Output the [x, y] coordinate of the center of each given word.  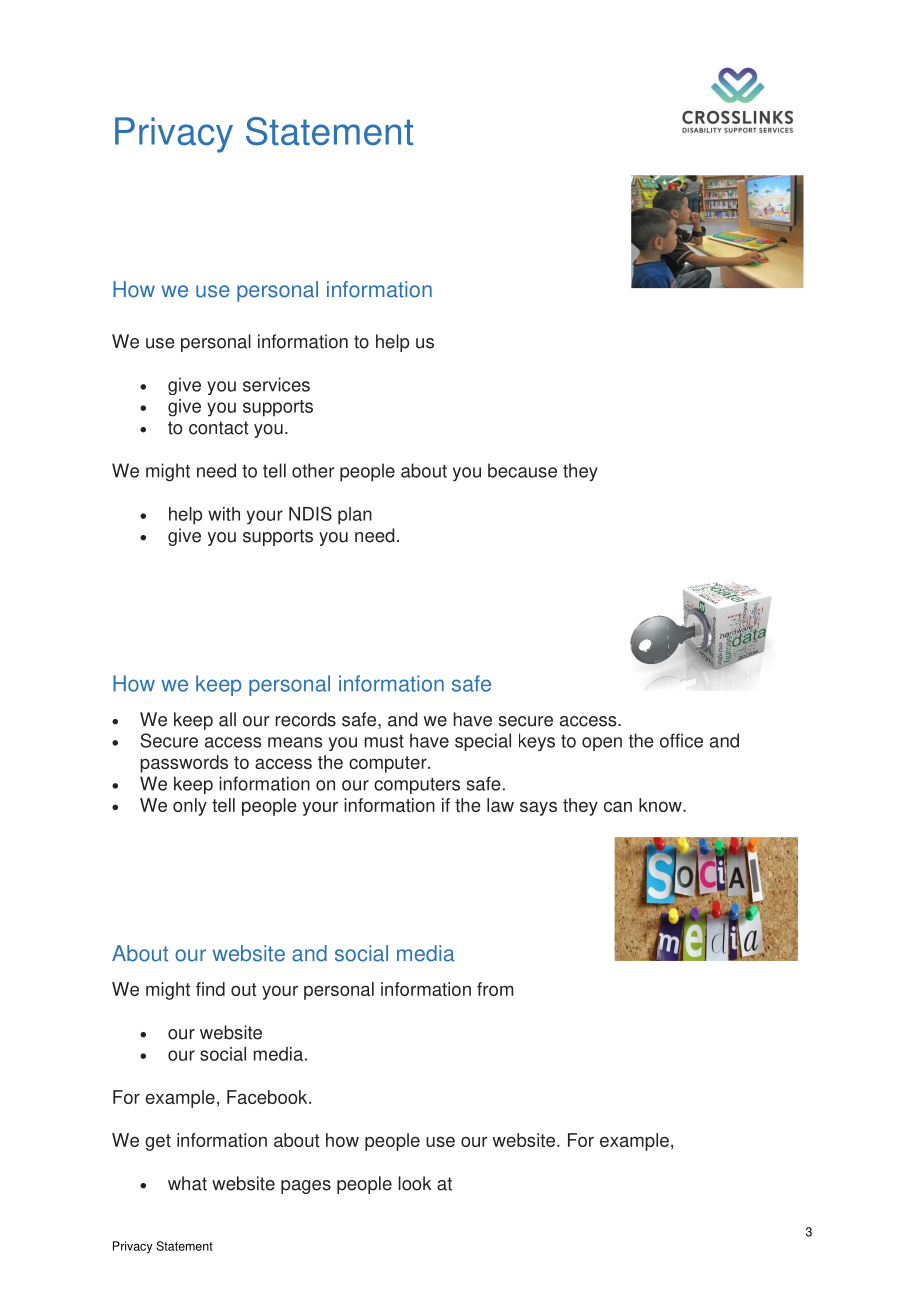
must [384, 741]
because [522, 470]
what [187, 1183]
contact [219, 428]
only [190, 807]
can [618, 806]
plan [355, 516]
